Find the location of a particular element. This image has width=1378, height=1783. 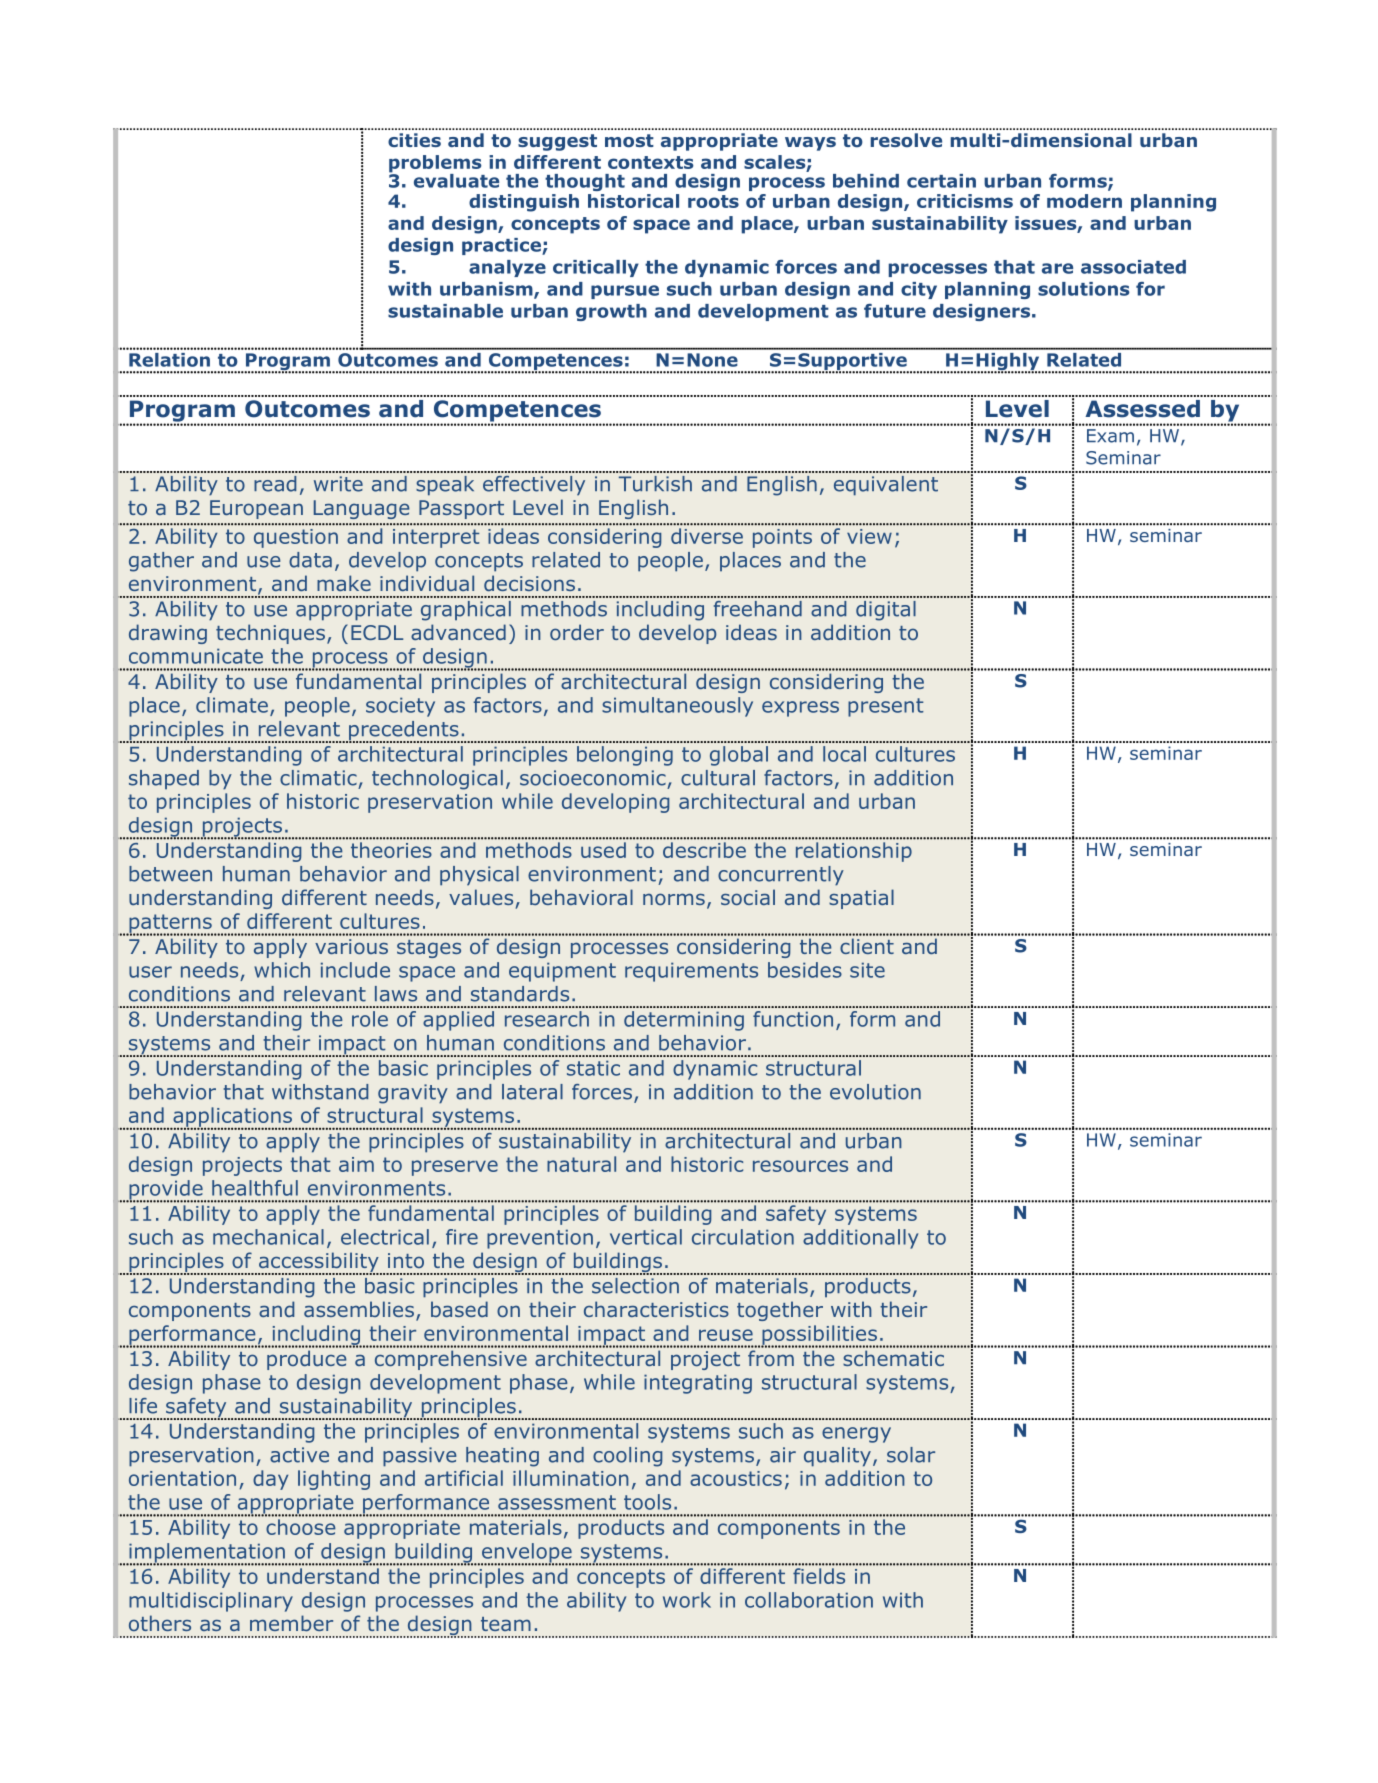

implementation is located at coordinates (207, 1554).
